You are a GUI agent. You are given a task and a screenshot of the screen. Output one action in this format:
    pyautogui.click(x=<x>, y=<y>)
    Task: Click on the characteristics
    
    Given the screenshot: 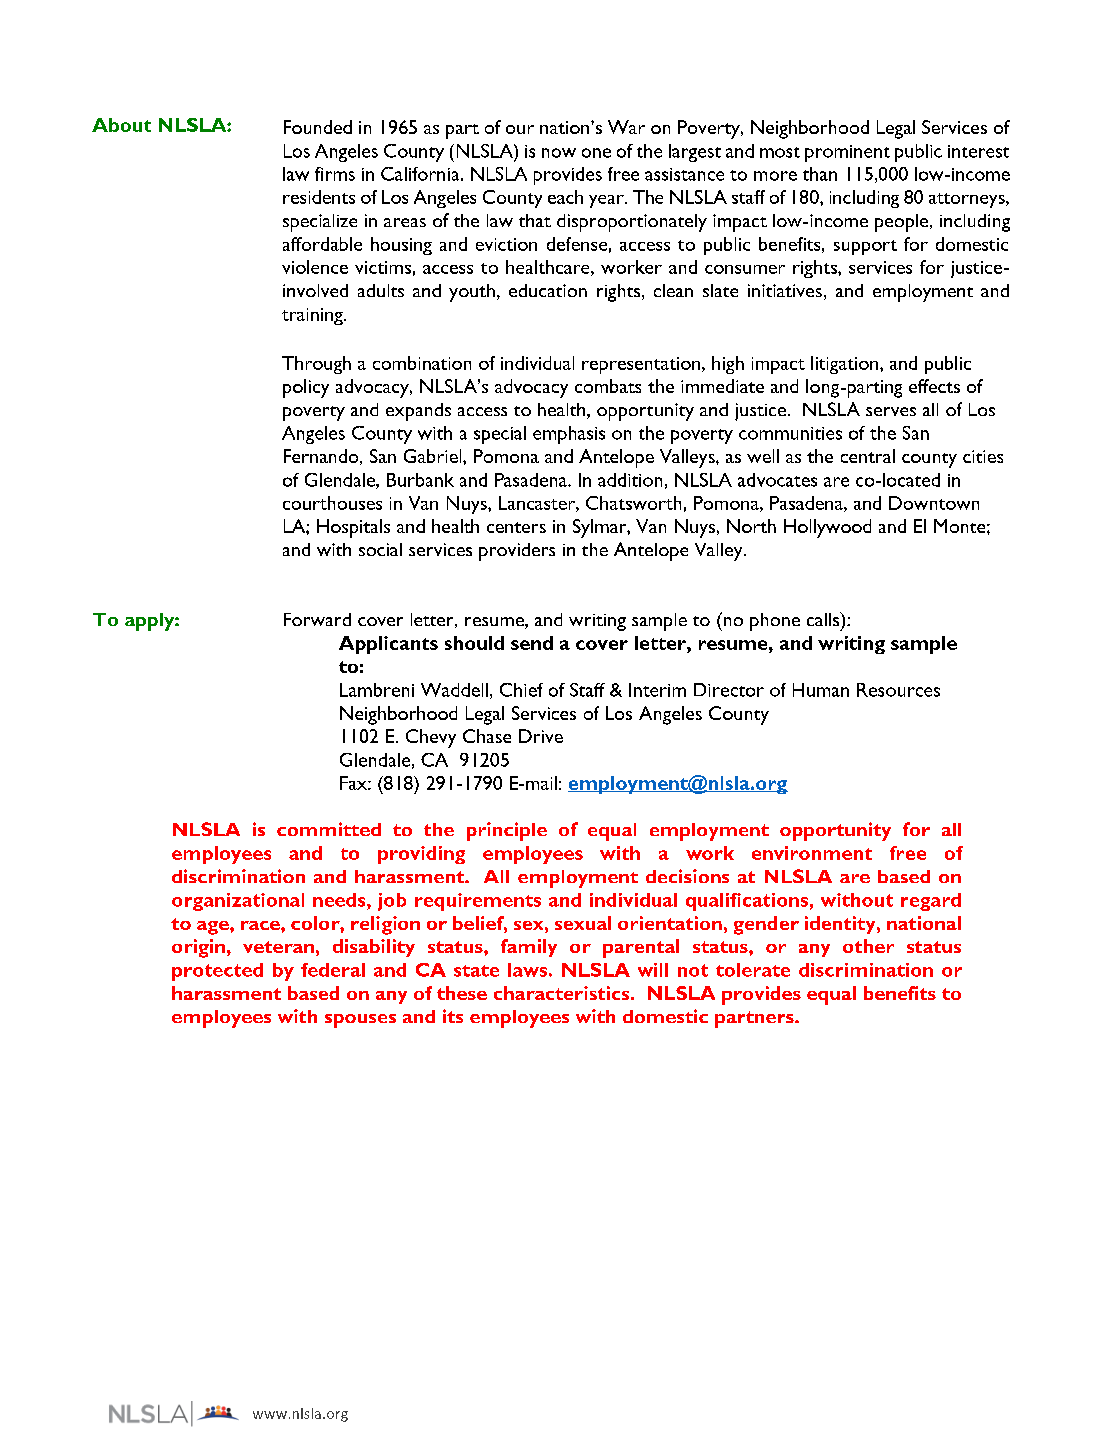 What is the action you would take?
    pyautogui.click(x=561, y=993)
